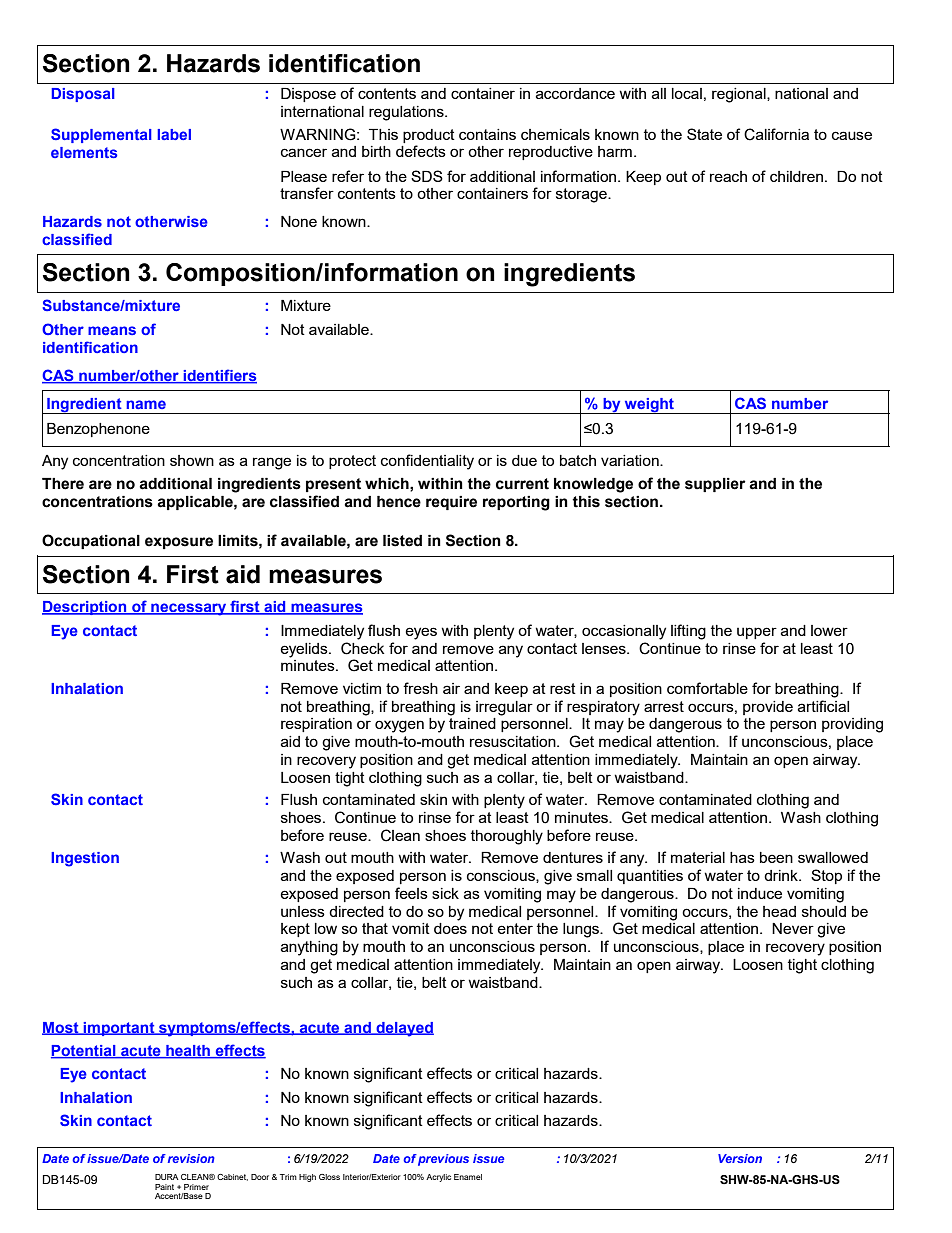  Describe the element at coordinates (427, 462) in the document. I see `confidentiality` at that location.
